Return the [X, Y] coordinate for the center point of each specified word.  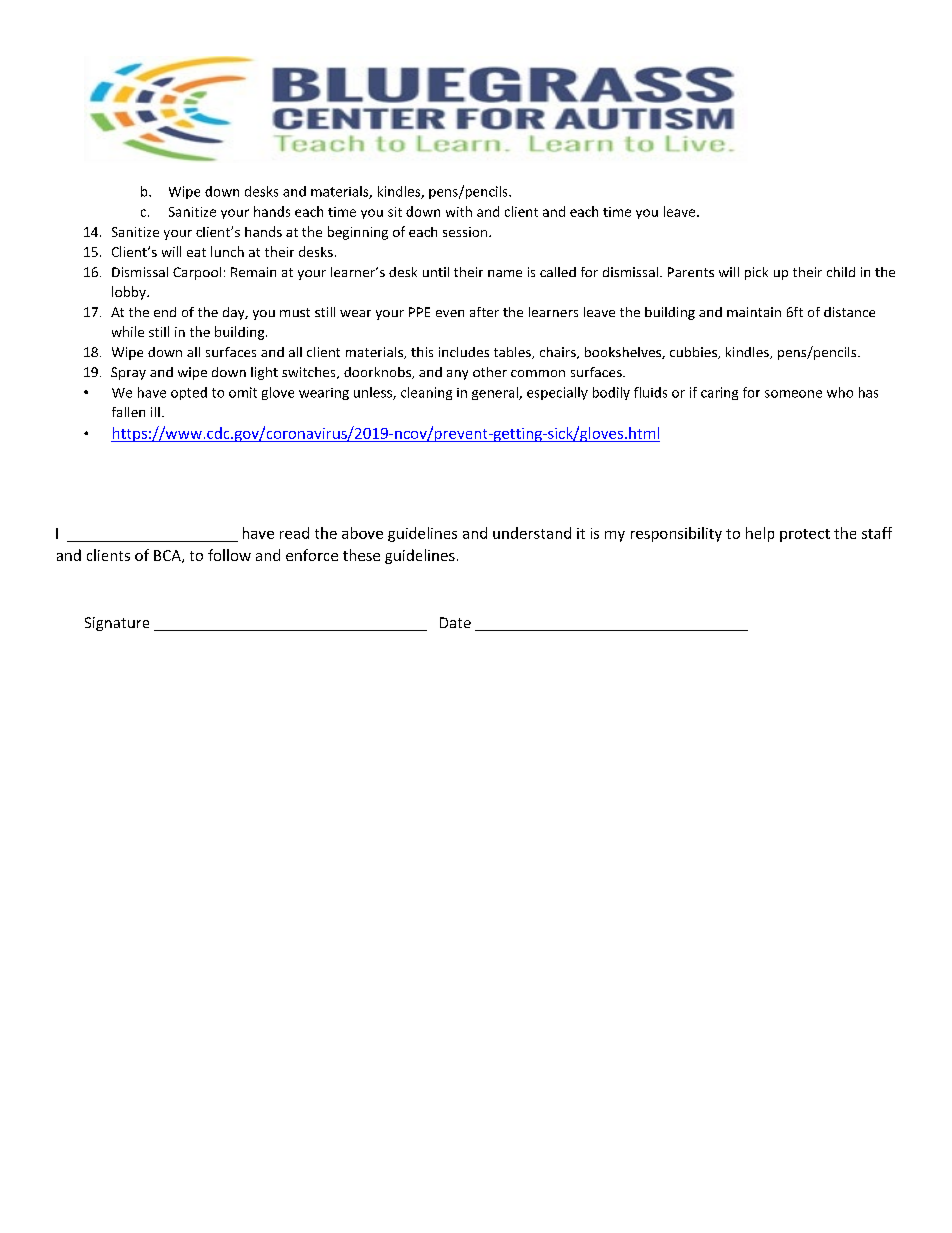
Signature [117, 624]
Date [455, 622]
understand [532, 533]
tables [513, 353]
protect [805, 535]
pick [756, 273]
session [465, 232]
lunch [227, 251]
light [264, 373]
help [760, 534]
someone [793, 394]
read [294, 533]
